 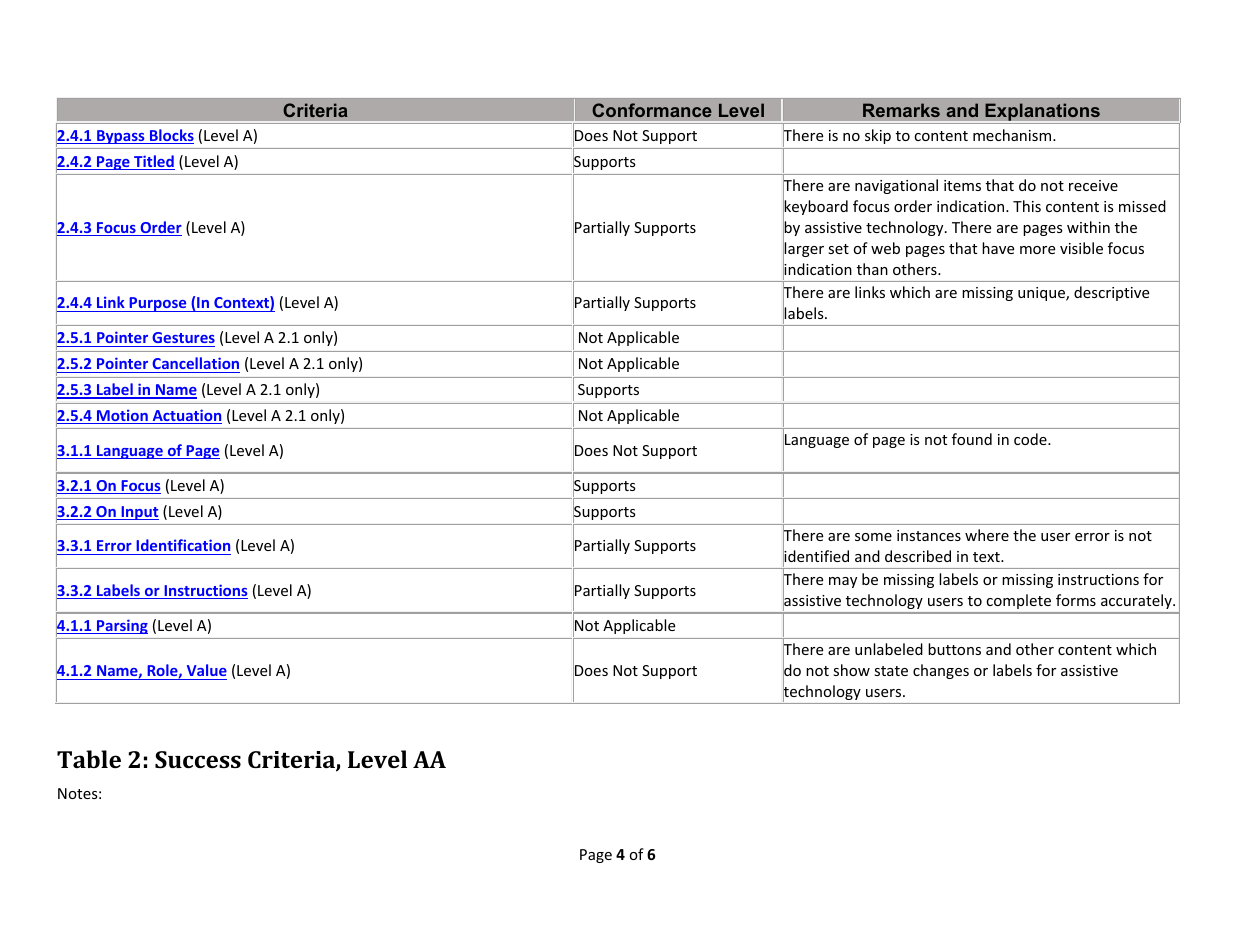 What do you see at coordinates (652, 110) in the screenshot?
I see `Conformance` at bounding box center [652, 110].
